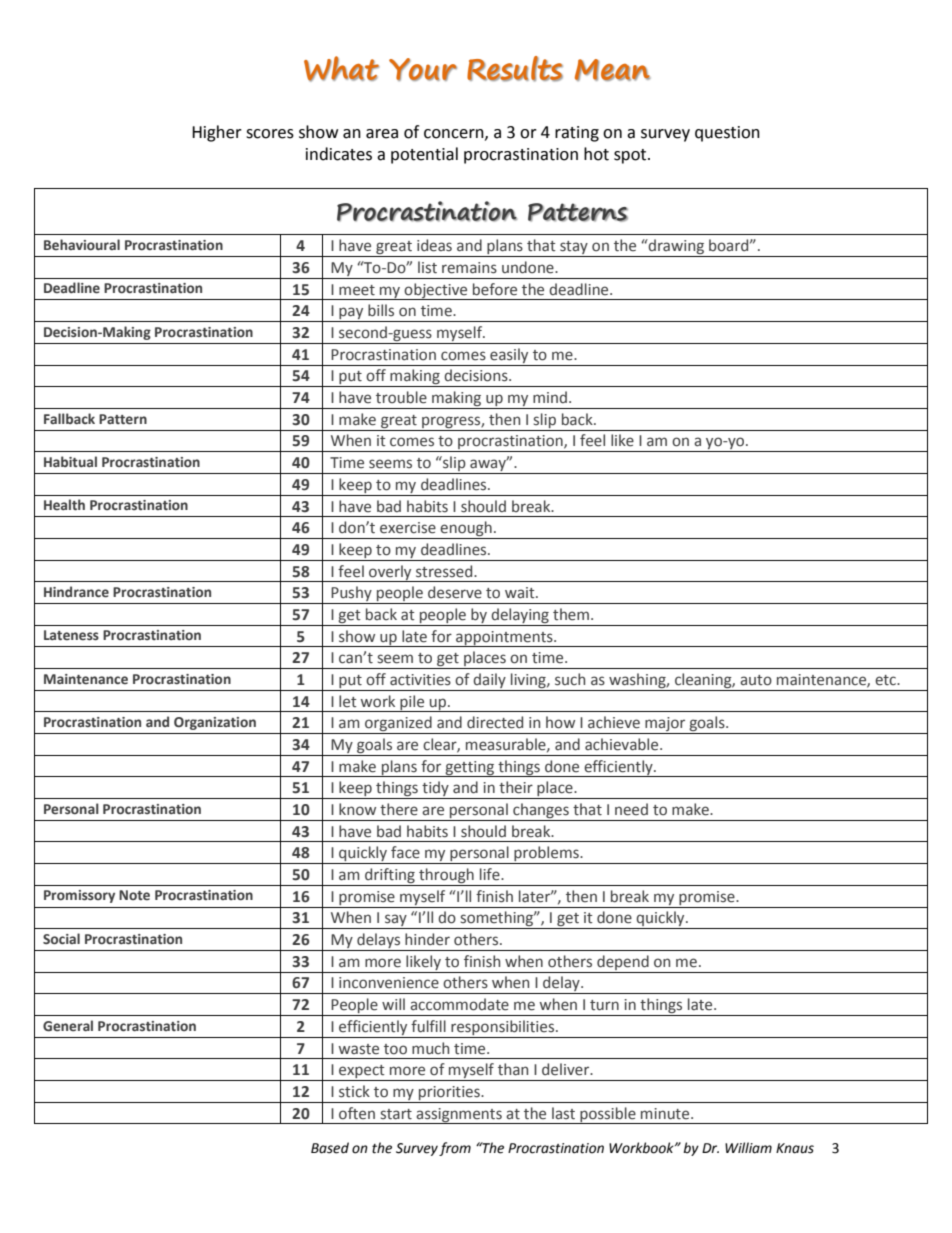 Image resolution: width=952 pixels, height=1233 pixels. I want to click on assignments, so click(459, 1116).
